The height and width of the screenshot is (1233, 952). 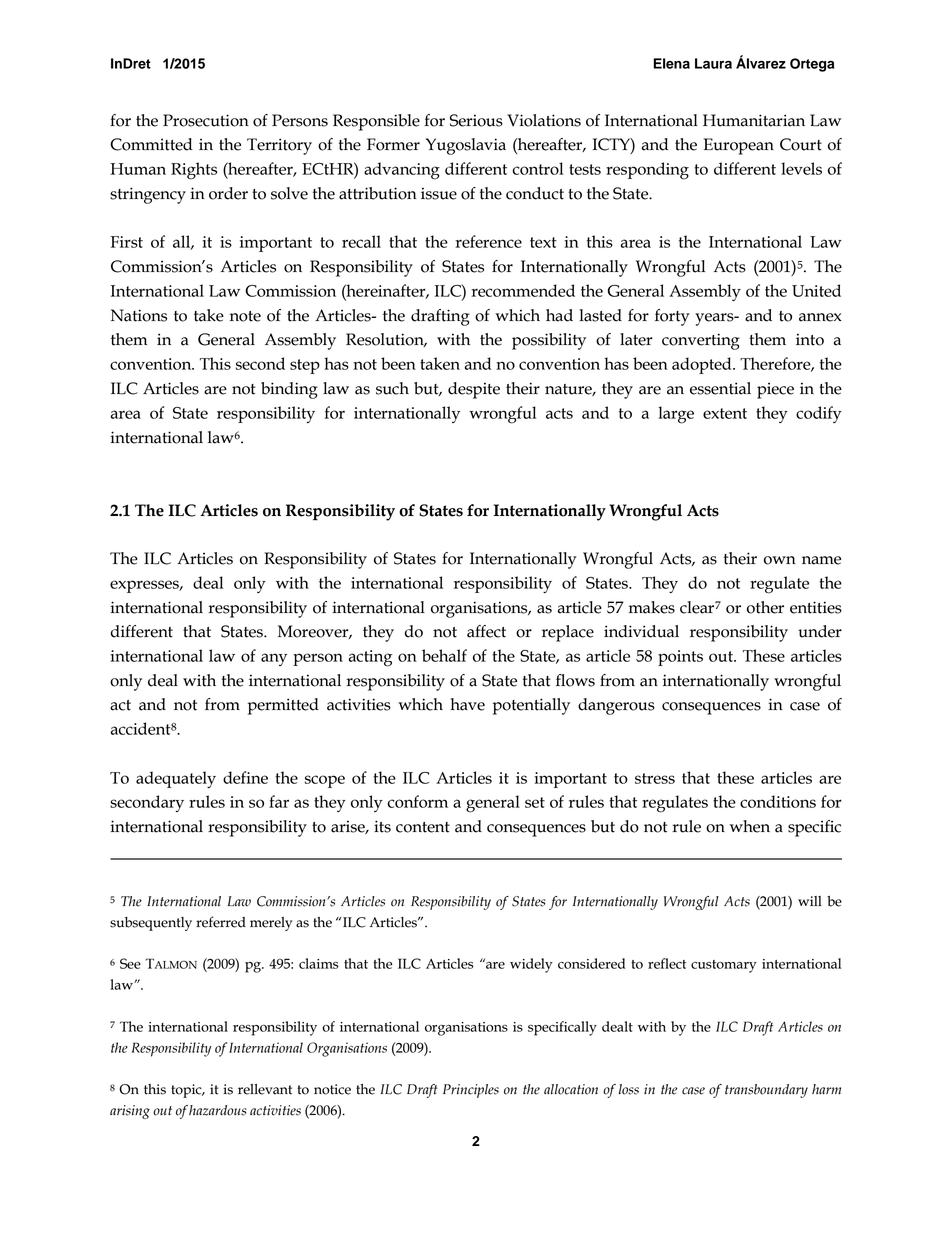 What do you see at coordinates (289, 390) in the screenshot?
I see `binding` at bounding box center [289, 390].
